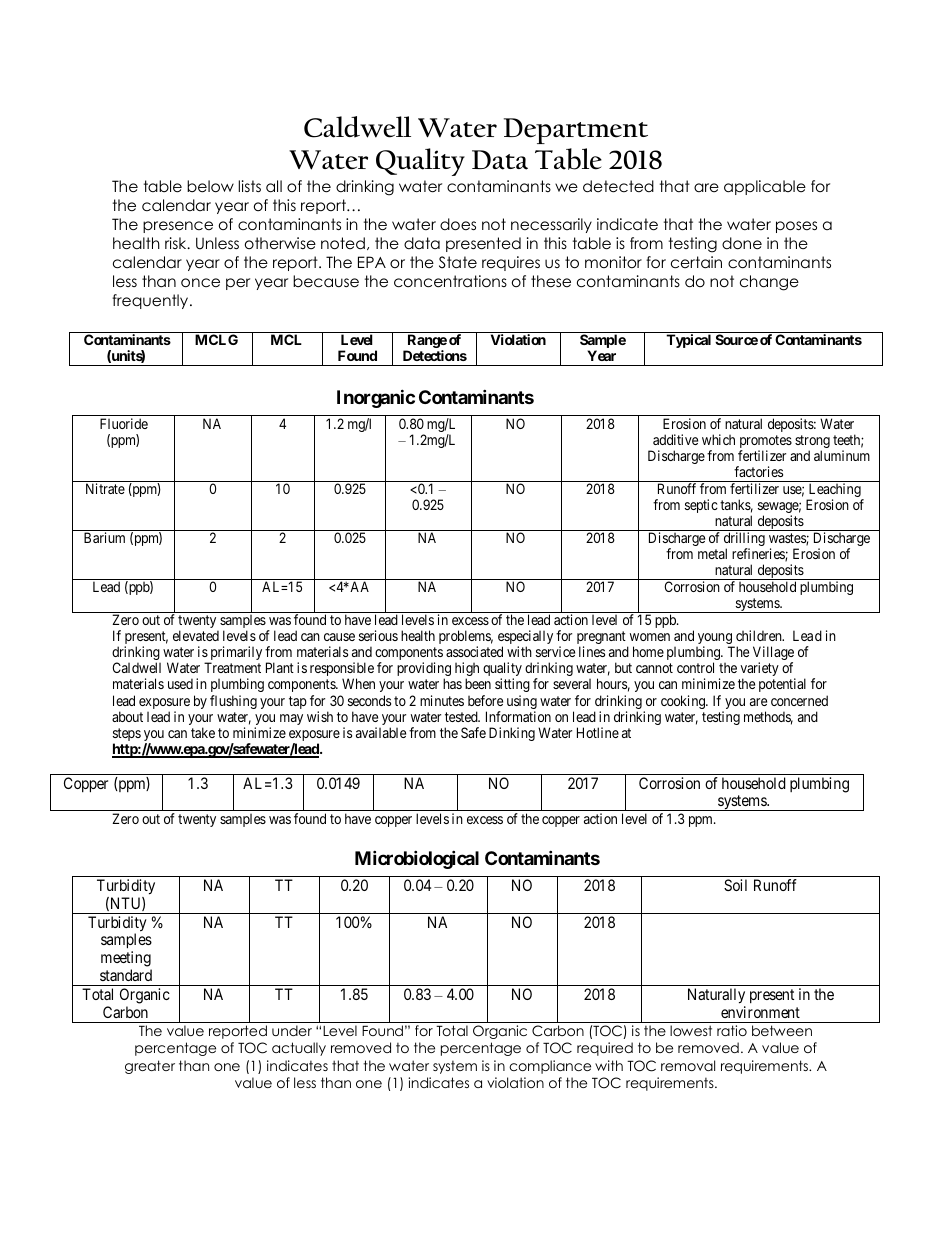  What do you see at coordinates (736, 339) in the screenshot?
I see `Source` at bounding box center [736, 339].
